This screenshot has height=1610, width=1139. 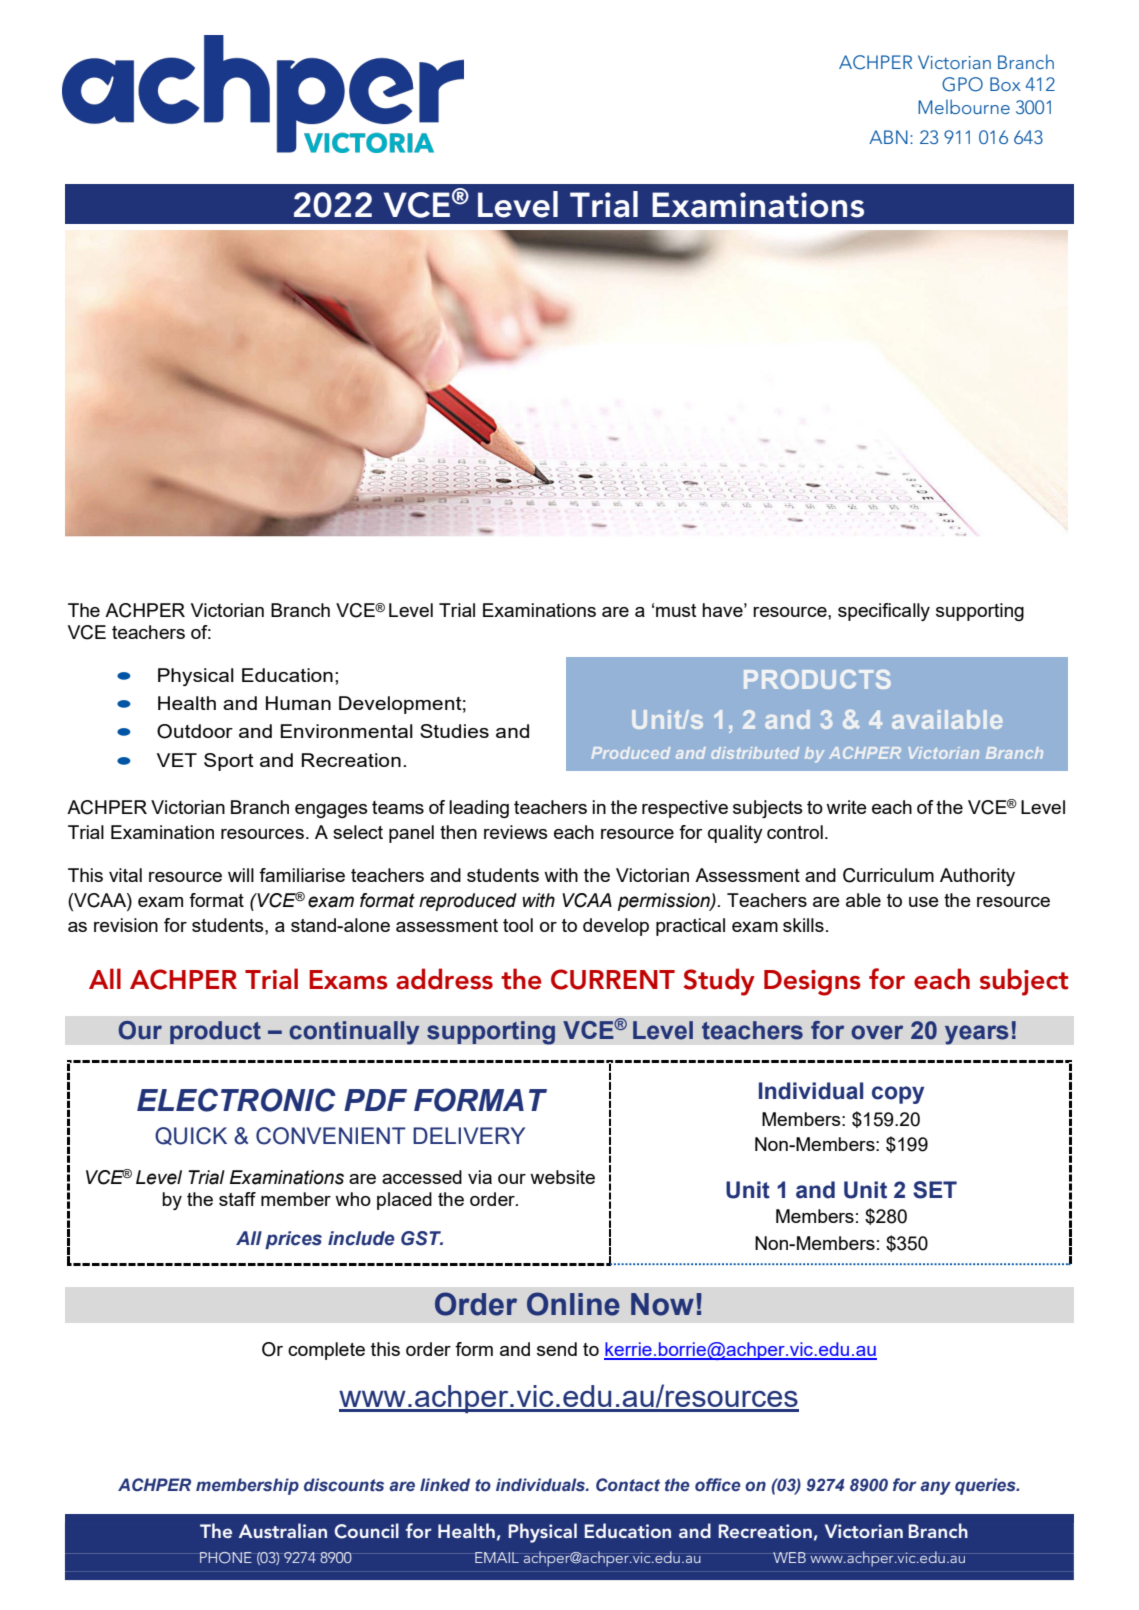 What do you see at coordinates (964, 106) in the screenshot?
I see `Melbourne` at bounding box center [964, 106].
